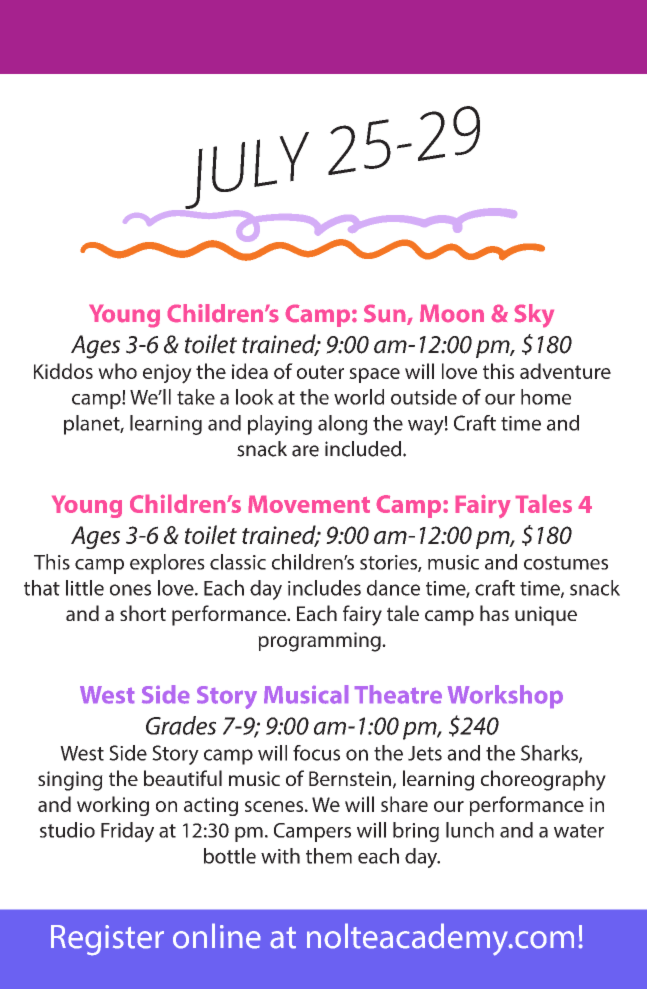 The image size is (647, 989). Describe the element at coordinates (320, 642) in the image. I see `programming` at that location.
